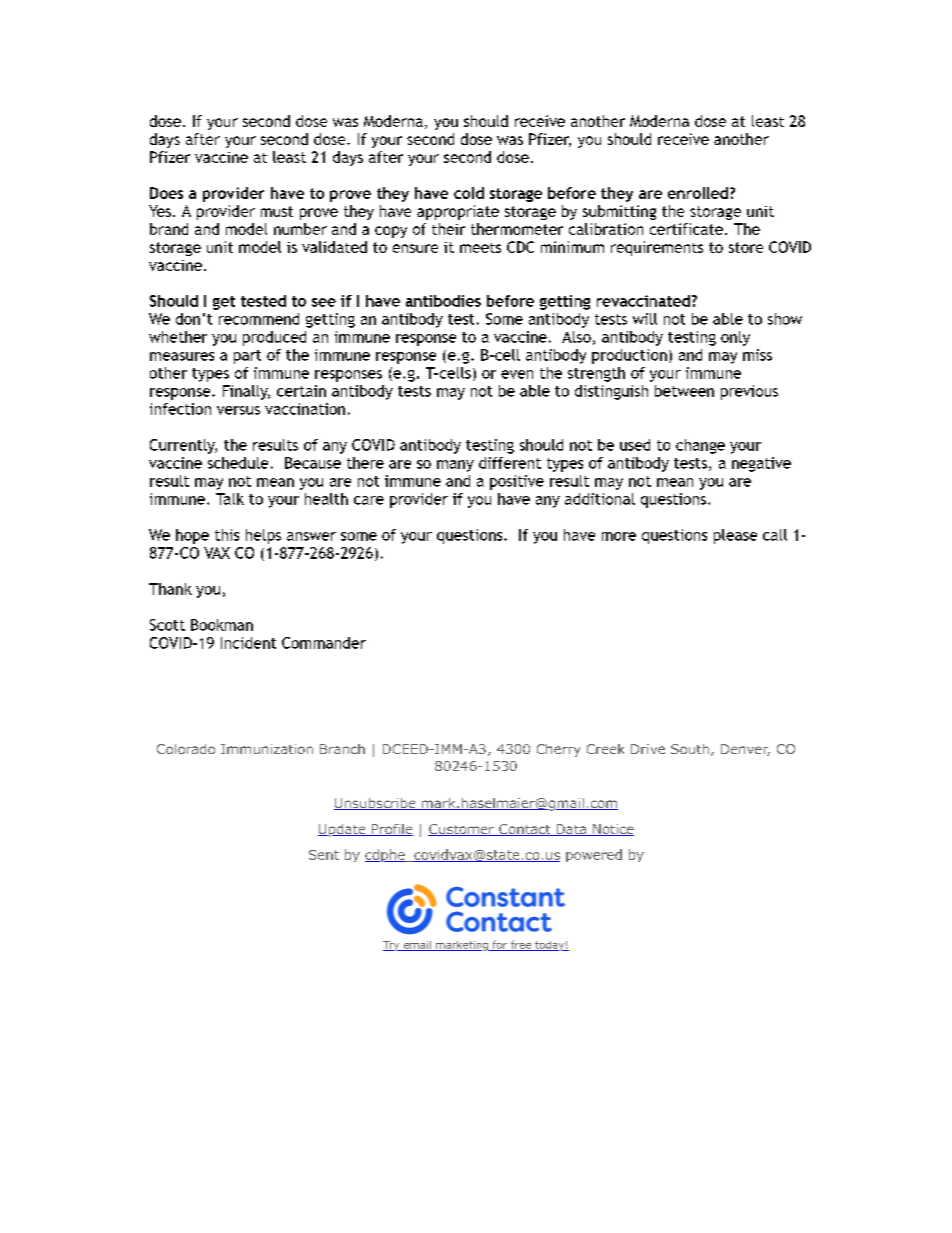 This page has width=952, height=1233. What do you see at coordinates (735, 536) in the page?
I see `please` at bounding box center [735, 536].
